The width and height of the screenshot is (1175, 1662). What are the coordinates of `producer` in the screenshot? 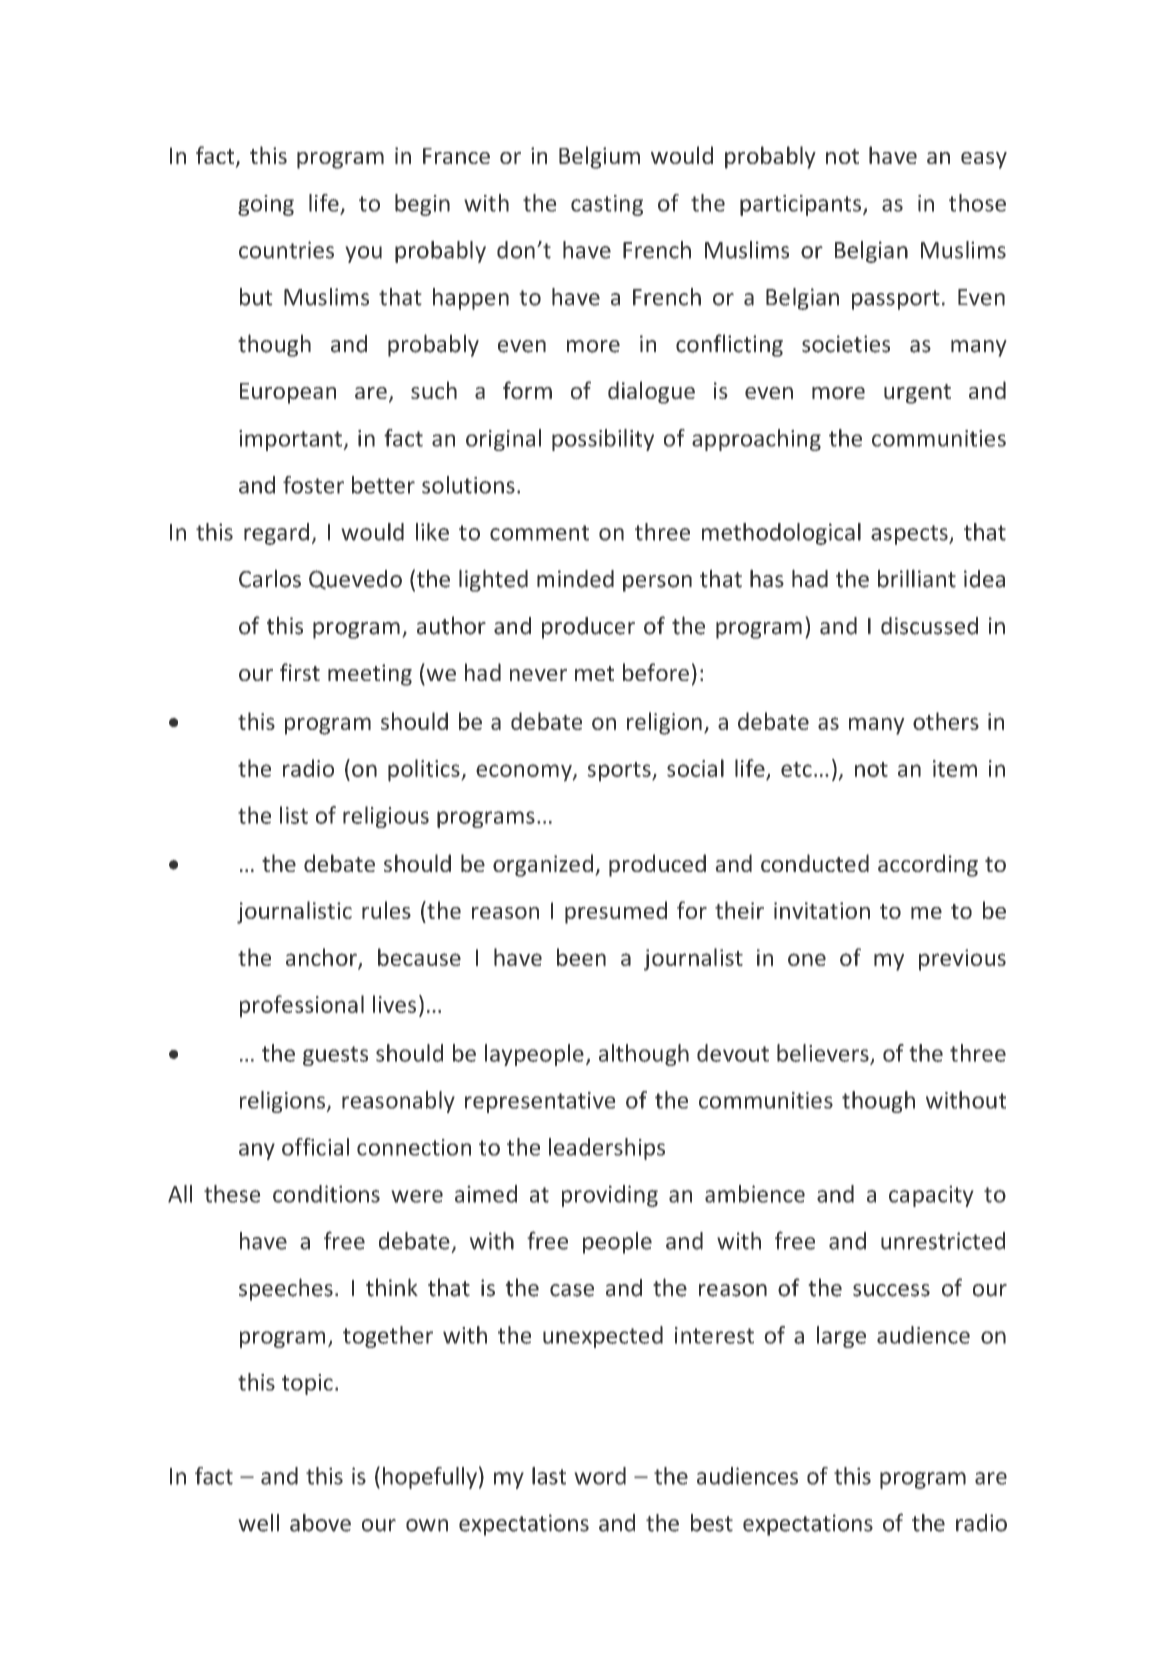 It's located at (588, 628).
